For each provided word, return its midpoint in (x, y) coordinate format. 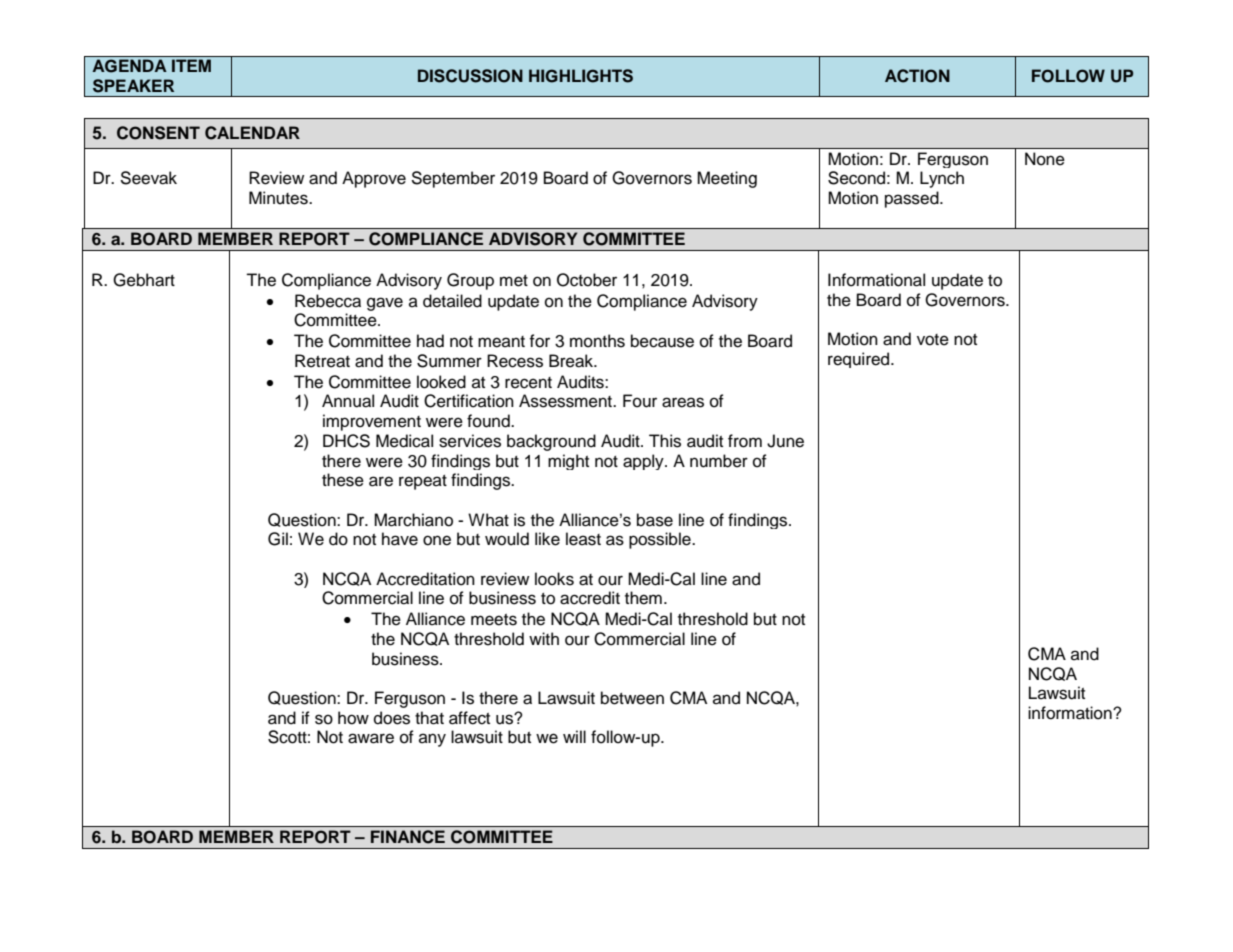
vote (933, 340)
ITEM (191, 65)
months (597, 341)
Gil (278, 539)
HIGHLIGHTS (581, 76)
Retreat (322, 361)
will (574, 736)
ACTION (917, 76)
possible (661, 540)
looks (554, 579)
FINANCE (408, 837)
